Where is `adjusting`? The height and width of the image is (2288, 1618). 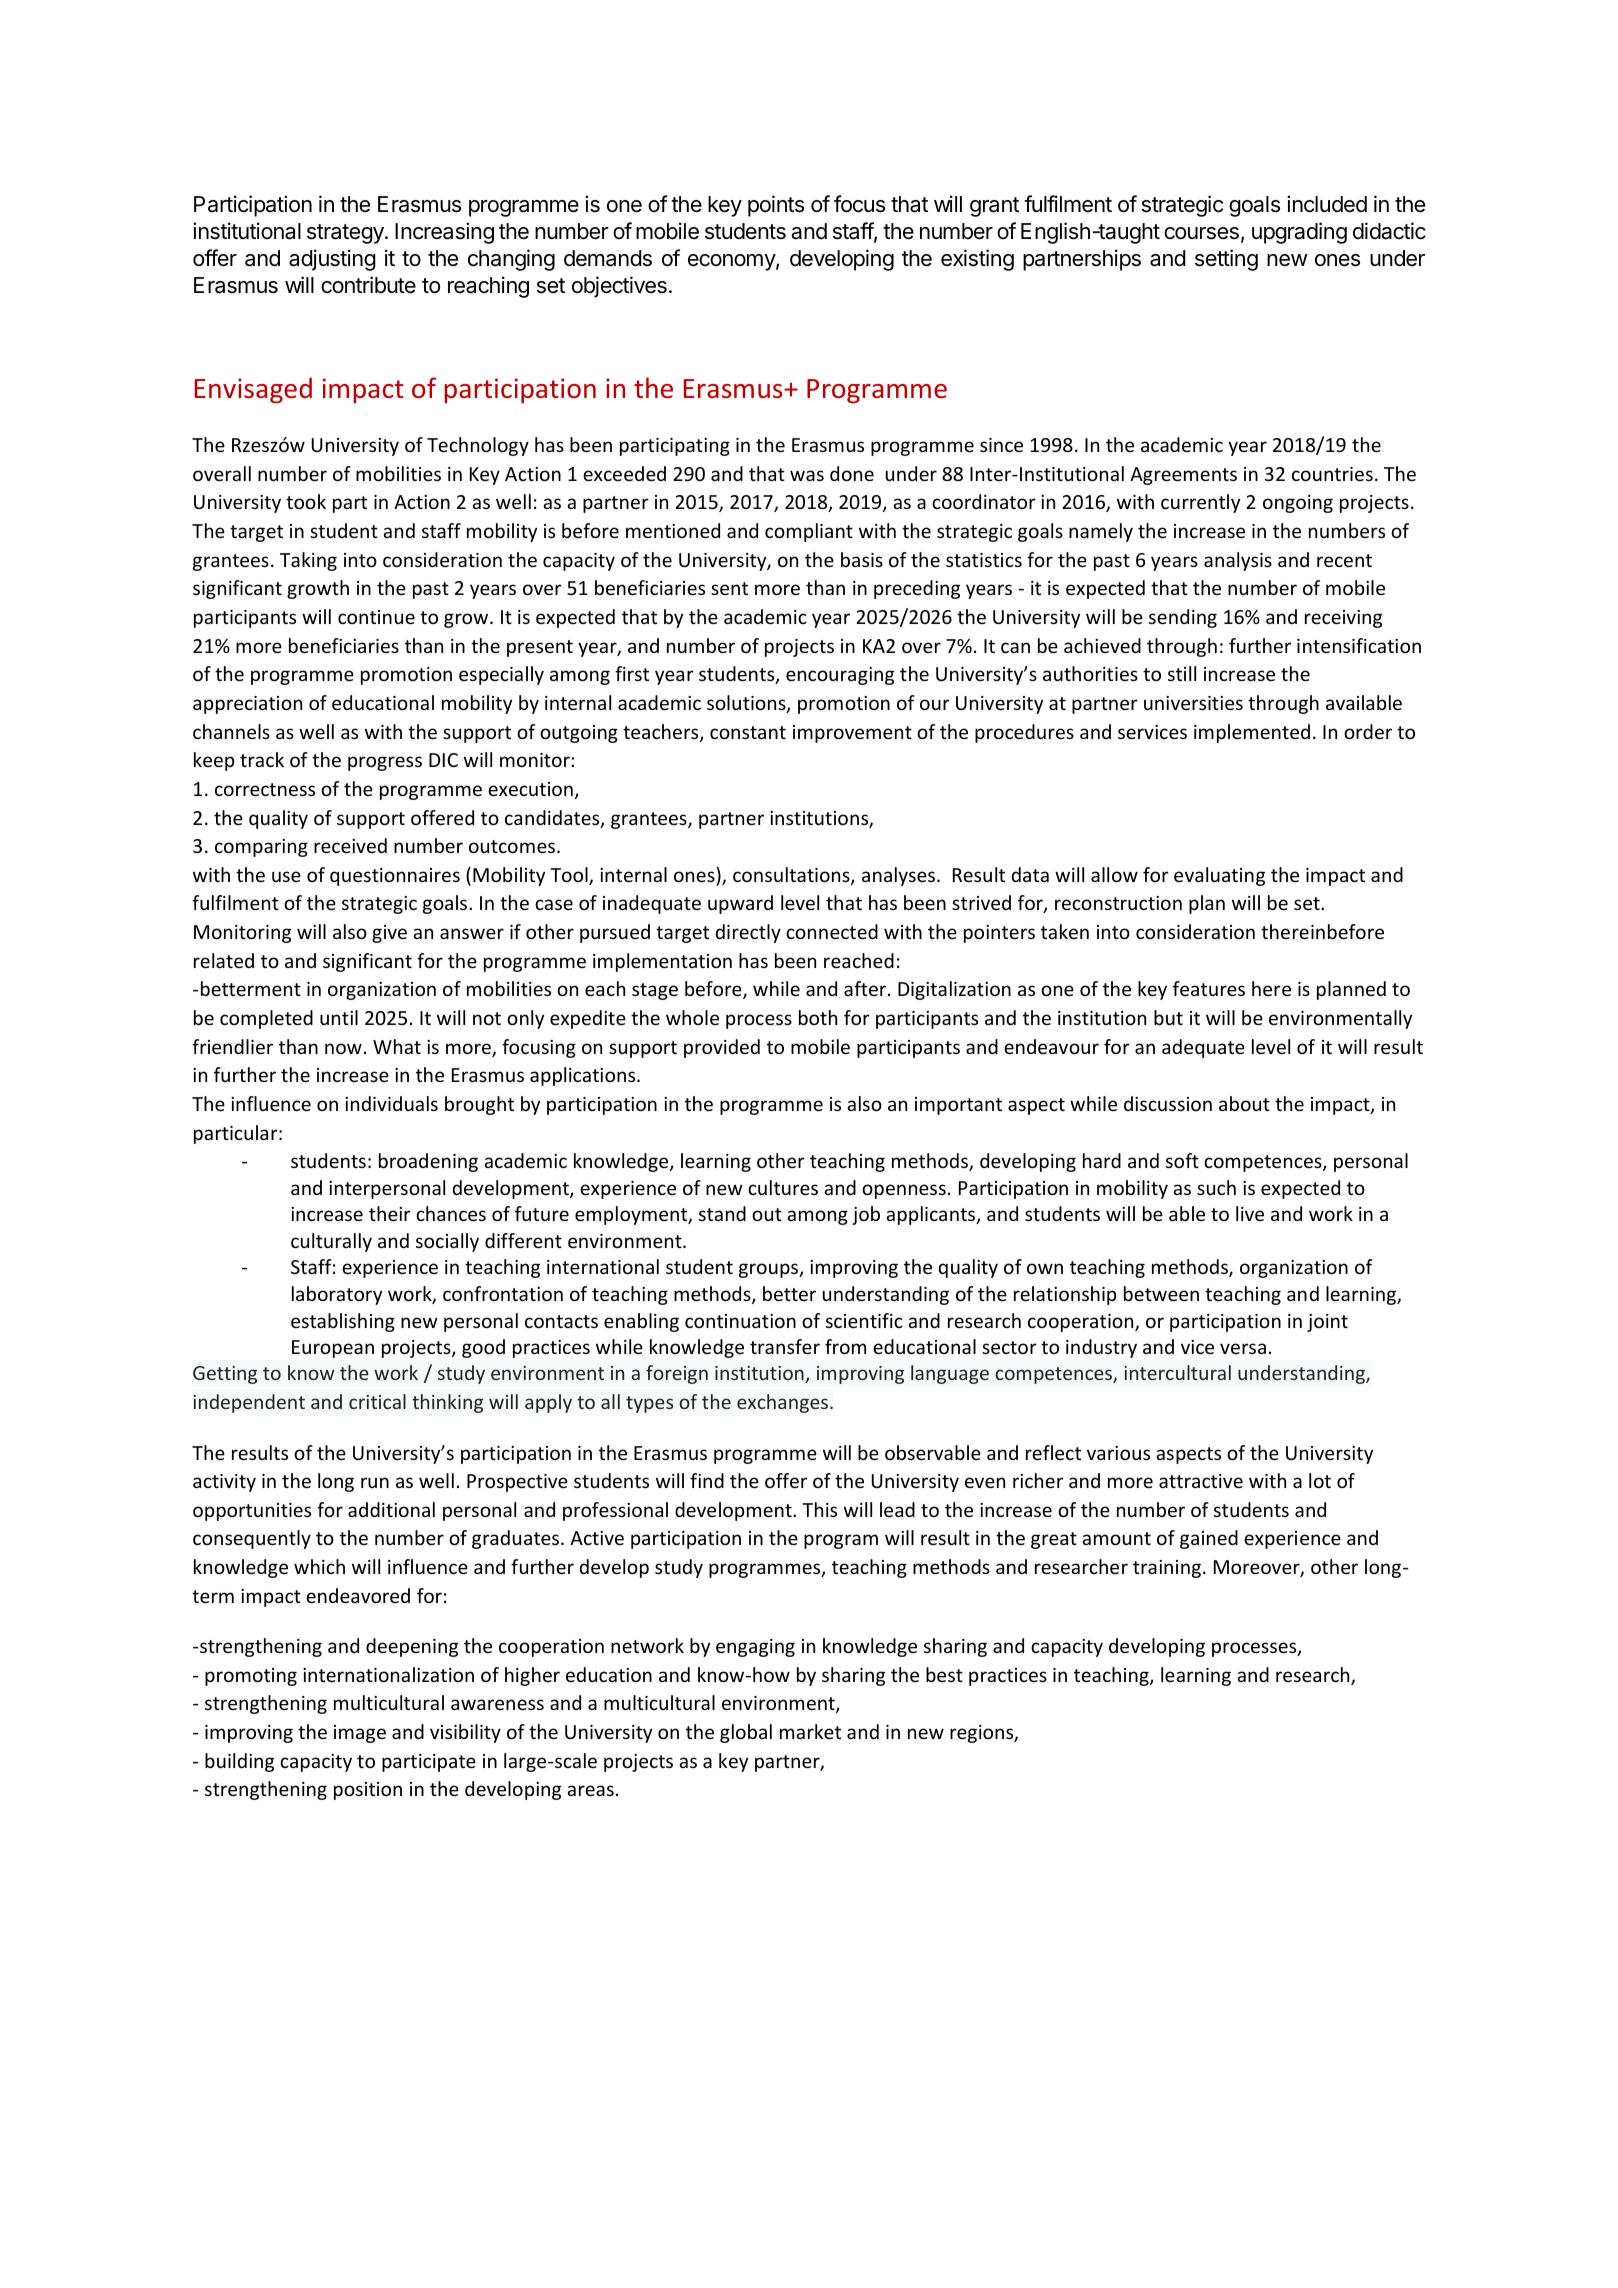 adjusting is located at coordinates (332, 260).
